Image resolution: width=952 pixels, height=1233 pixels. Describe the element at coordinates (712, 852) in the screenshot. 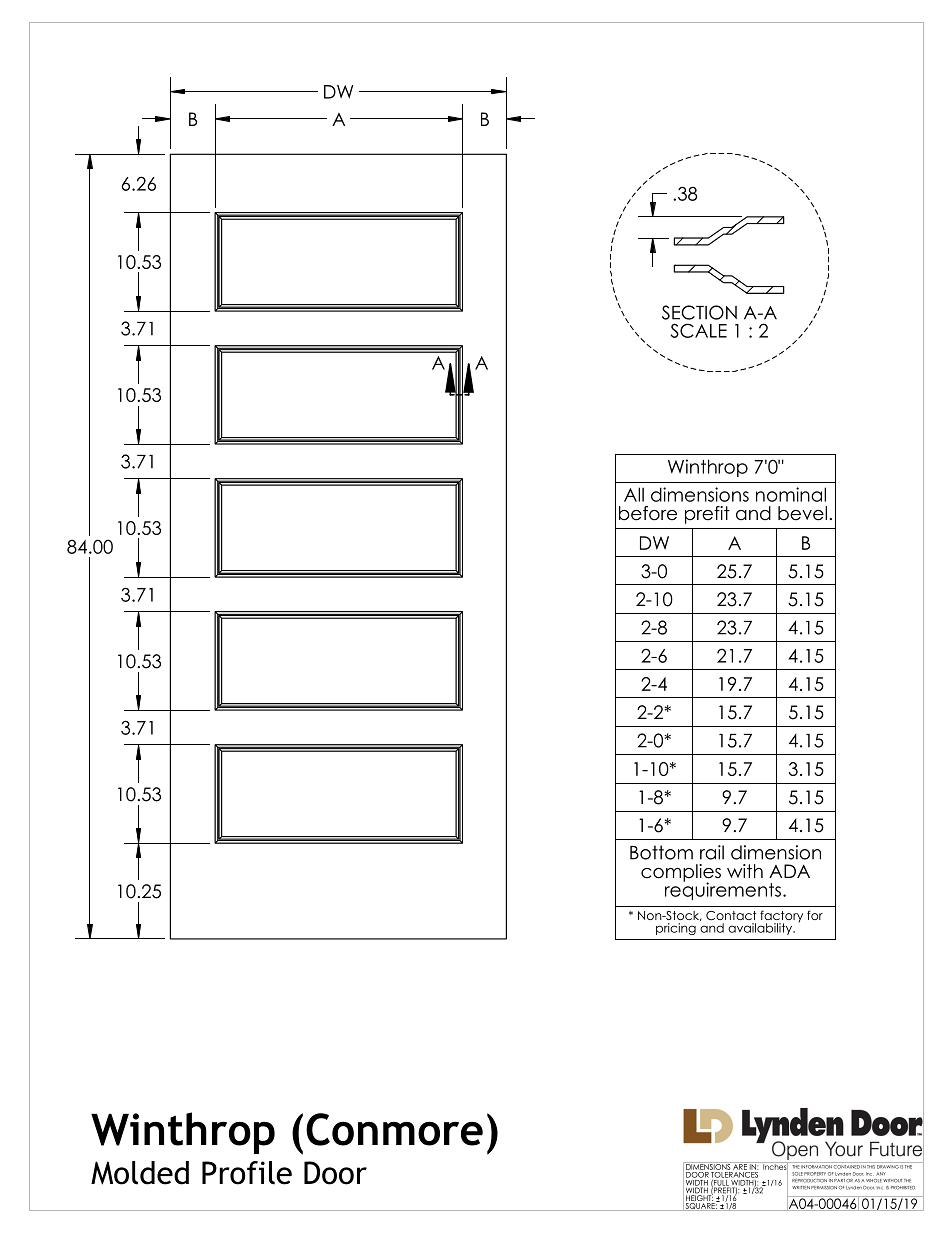

I see `rail` at that location.
